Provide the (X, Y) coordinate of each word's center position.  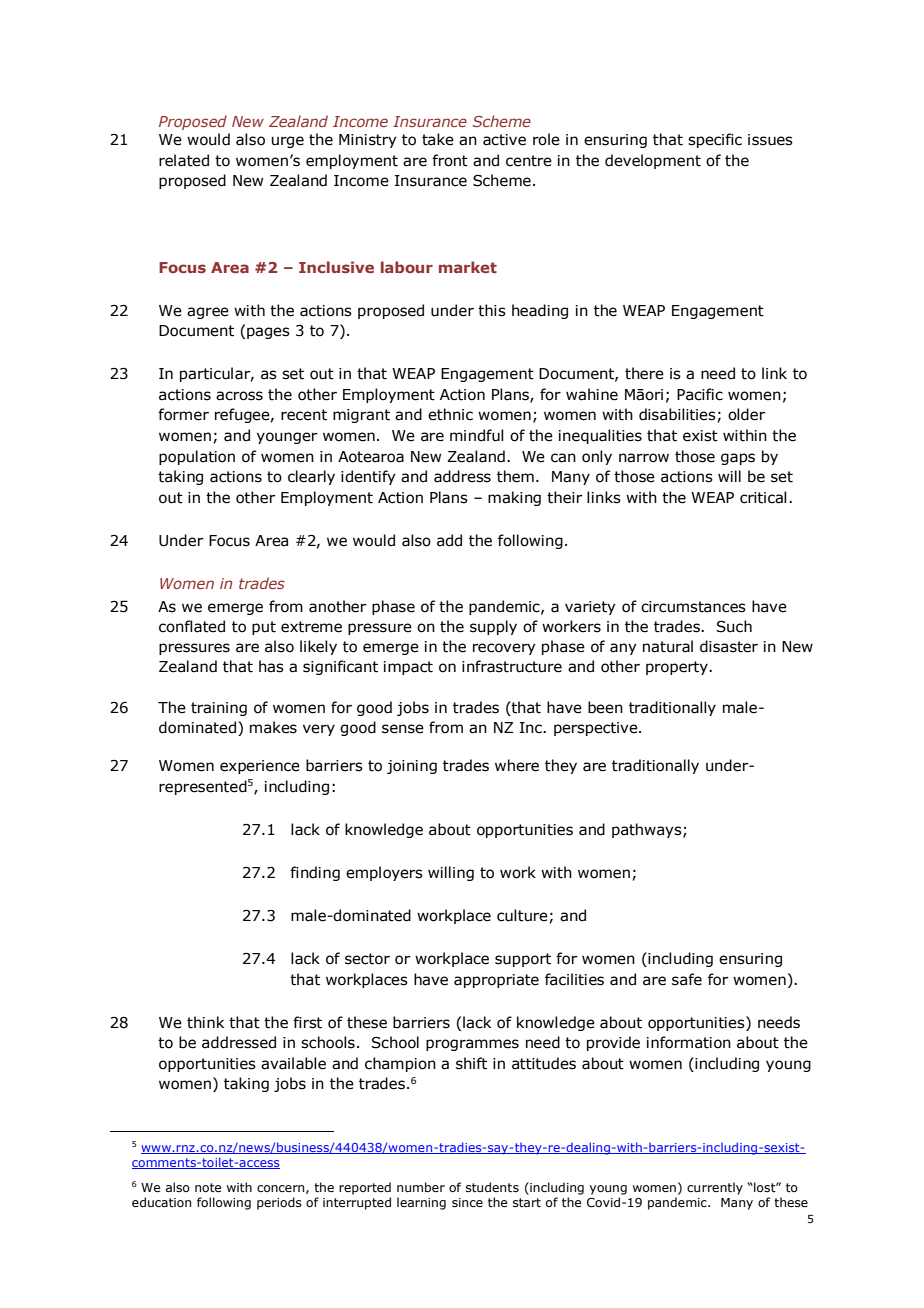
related (184, 160)
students (492, 1187)
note (208, 1187)
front (450, 160)
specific (715, 140)
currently (715, 1188)
